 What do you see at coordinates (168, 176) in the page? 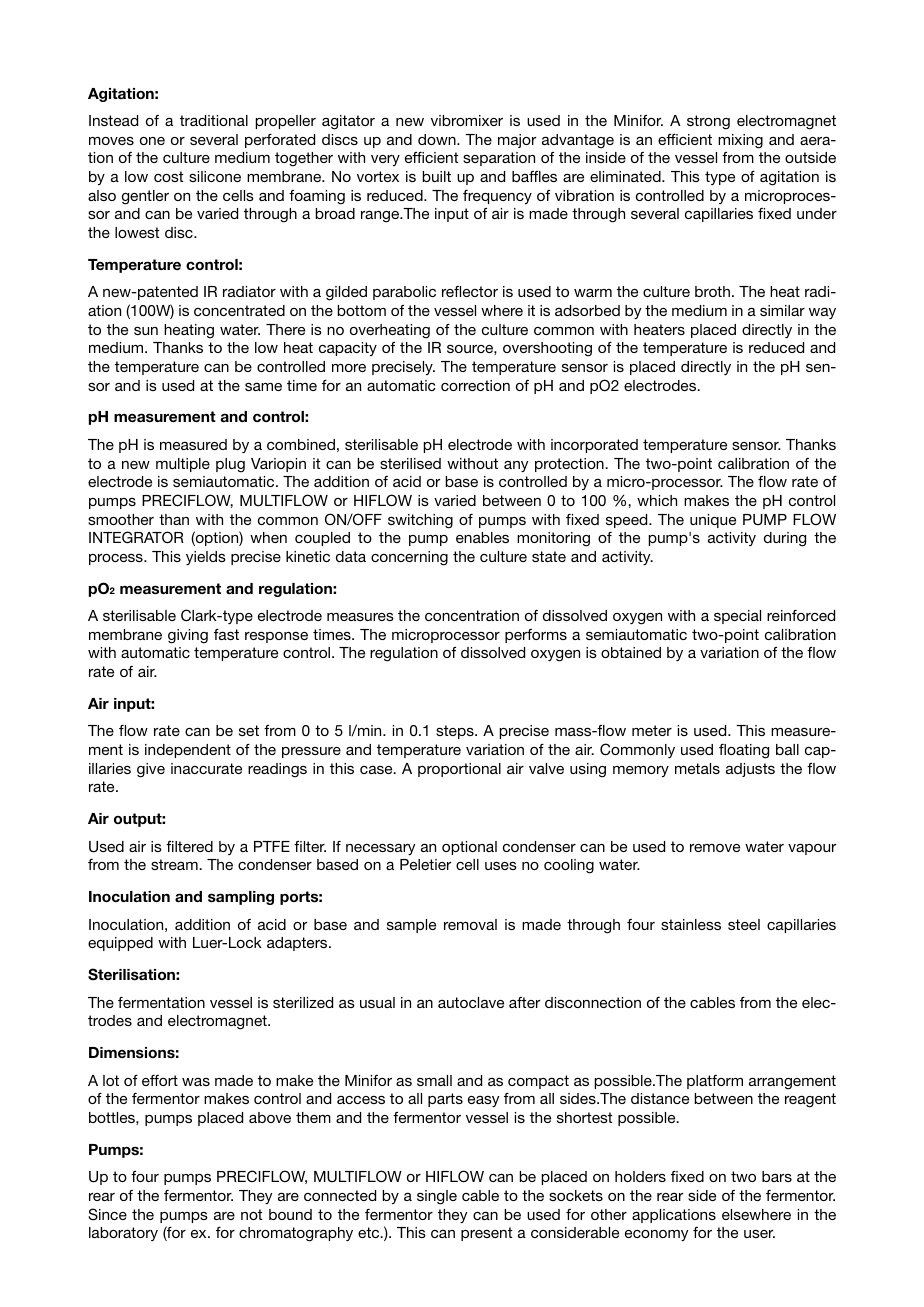
I see `cost` at bounding box center [168, 176].
